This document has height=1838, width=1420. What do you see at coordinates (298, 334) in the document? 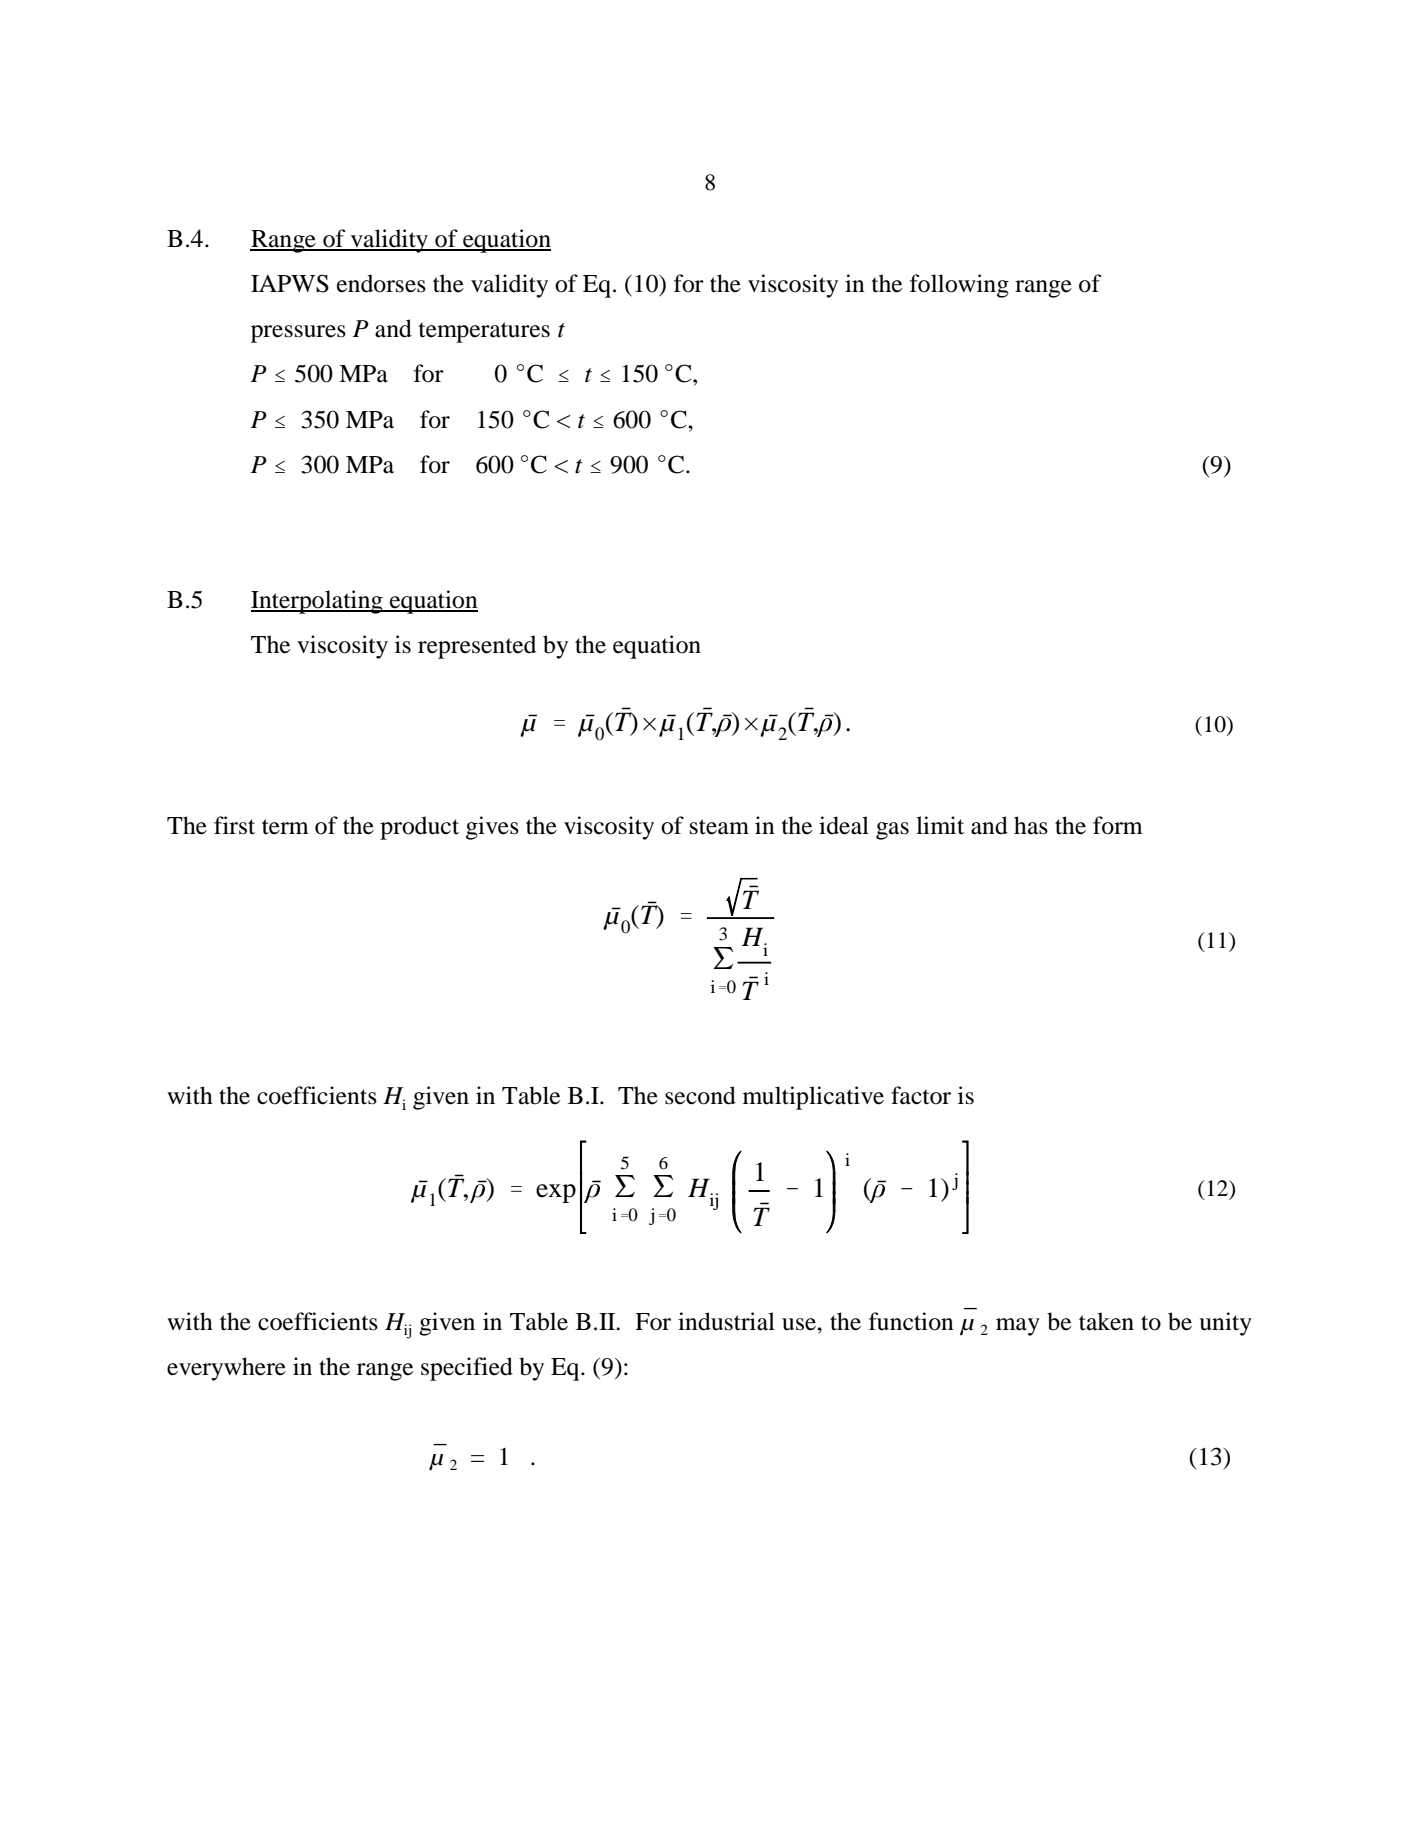
I see `pressures` at bounding box center [298, 334].
